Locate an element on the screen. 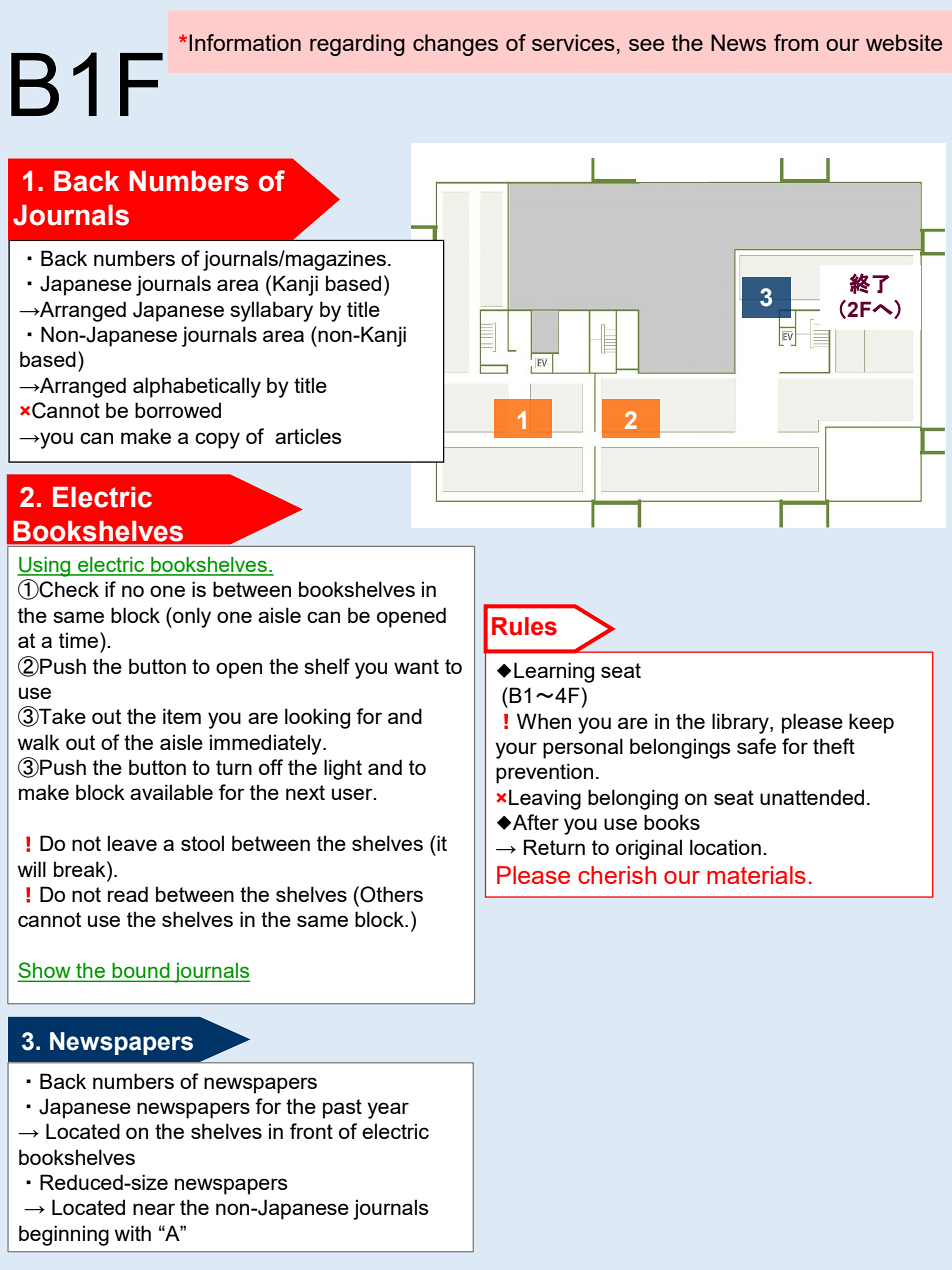 The width and height of the screenshot is (952, 1270). library is located at coordinates (741, 723).
